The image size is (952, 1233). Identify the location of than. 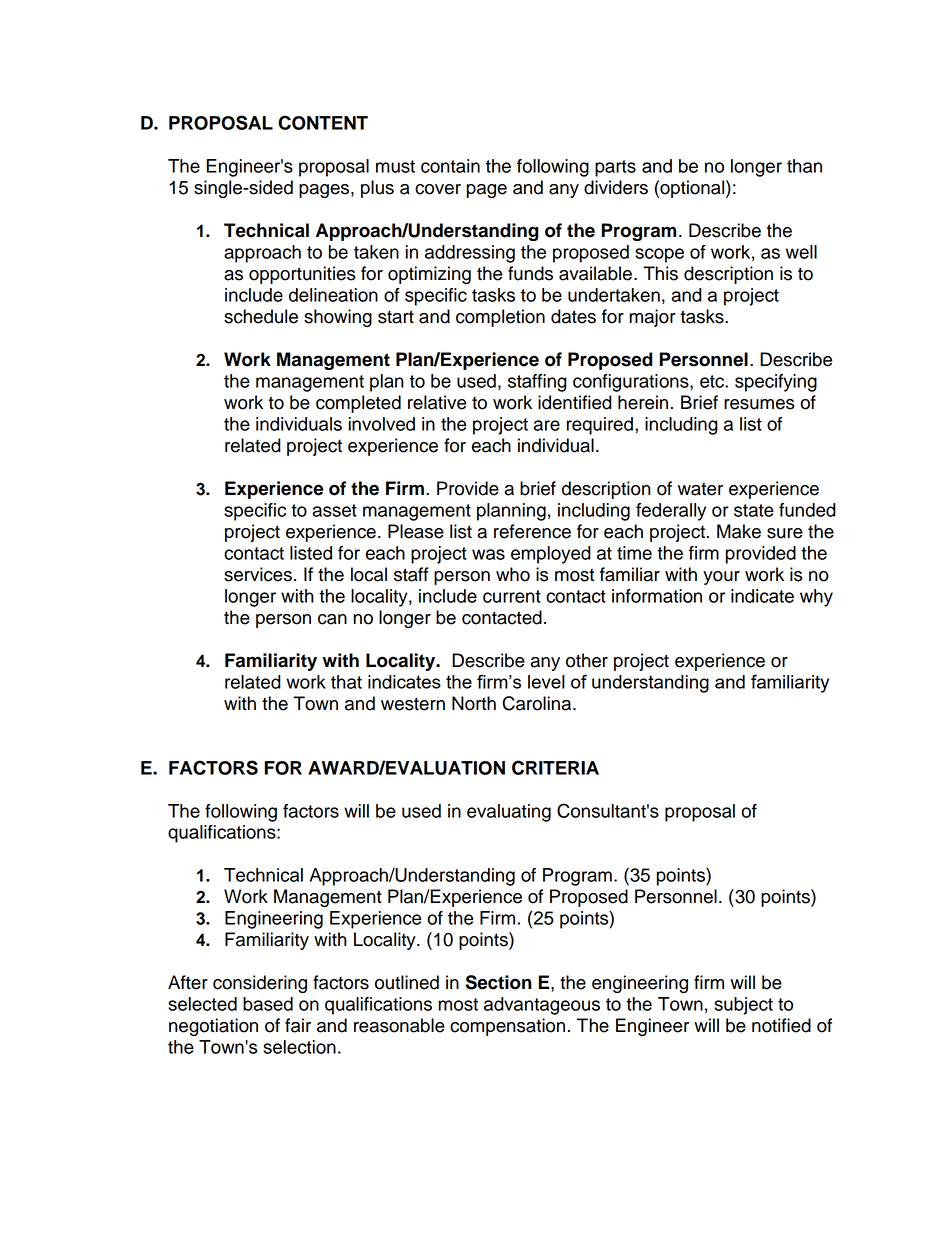
(804, 166).
